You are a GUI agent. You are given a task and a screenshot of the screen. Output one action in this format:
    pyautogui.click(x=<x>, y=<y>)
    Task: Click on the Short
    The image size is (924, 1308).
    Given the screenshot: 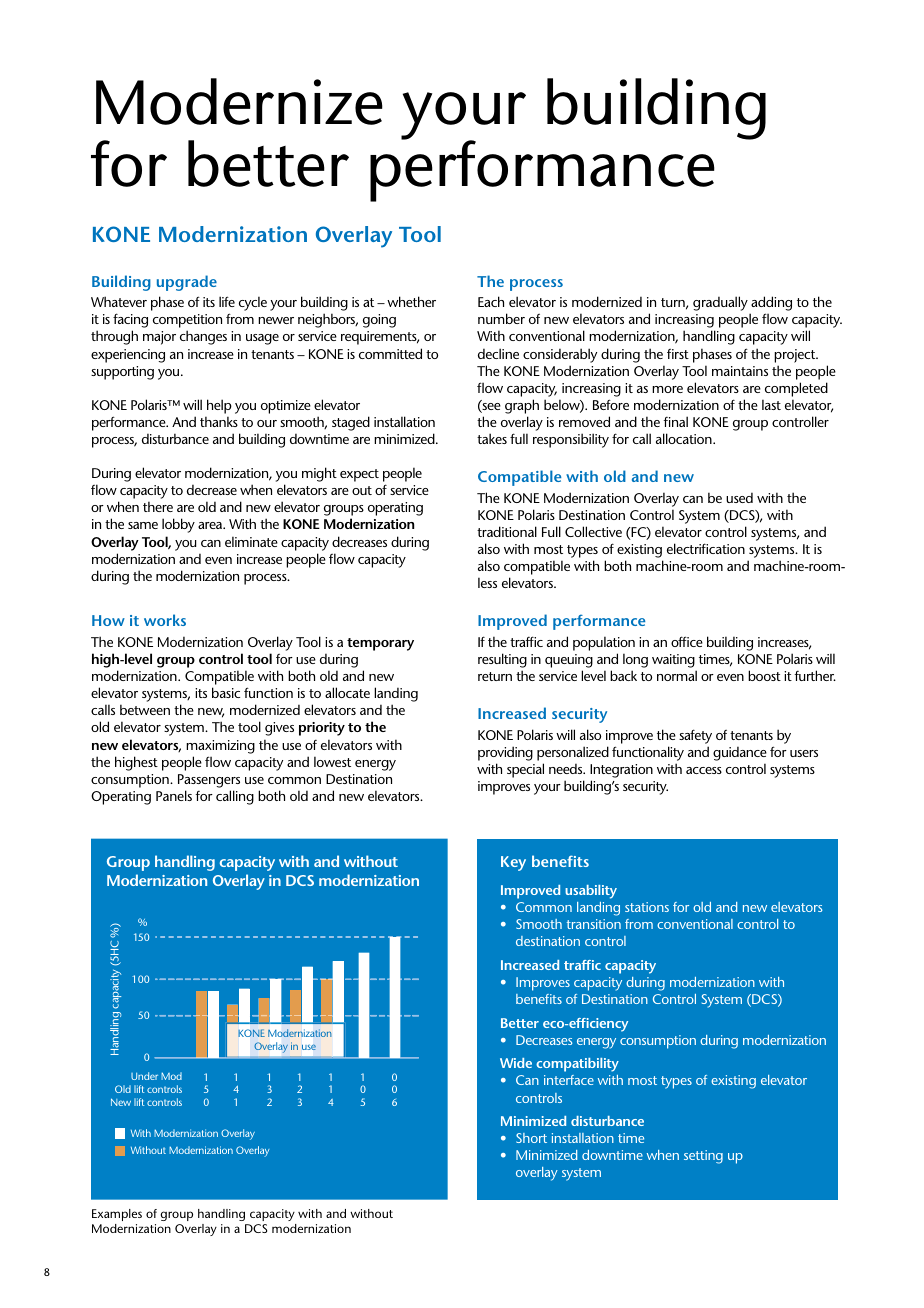 What is the action you would take?
    pyautogui.click(x=531, y=1138)
